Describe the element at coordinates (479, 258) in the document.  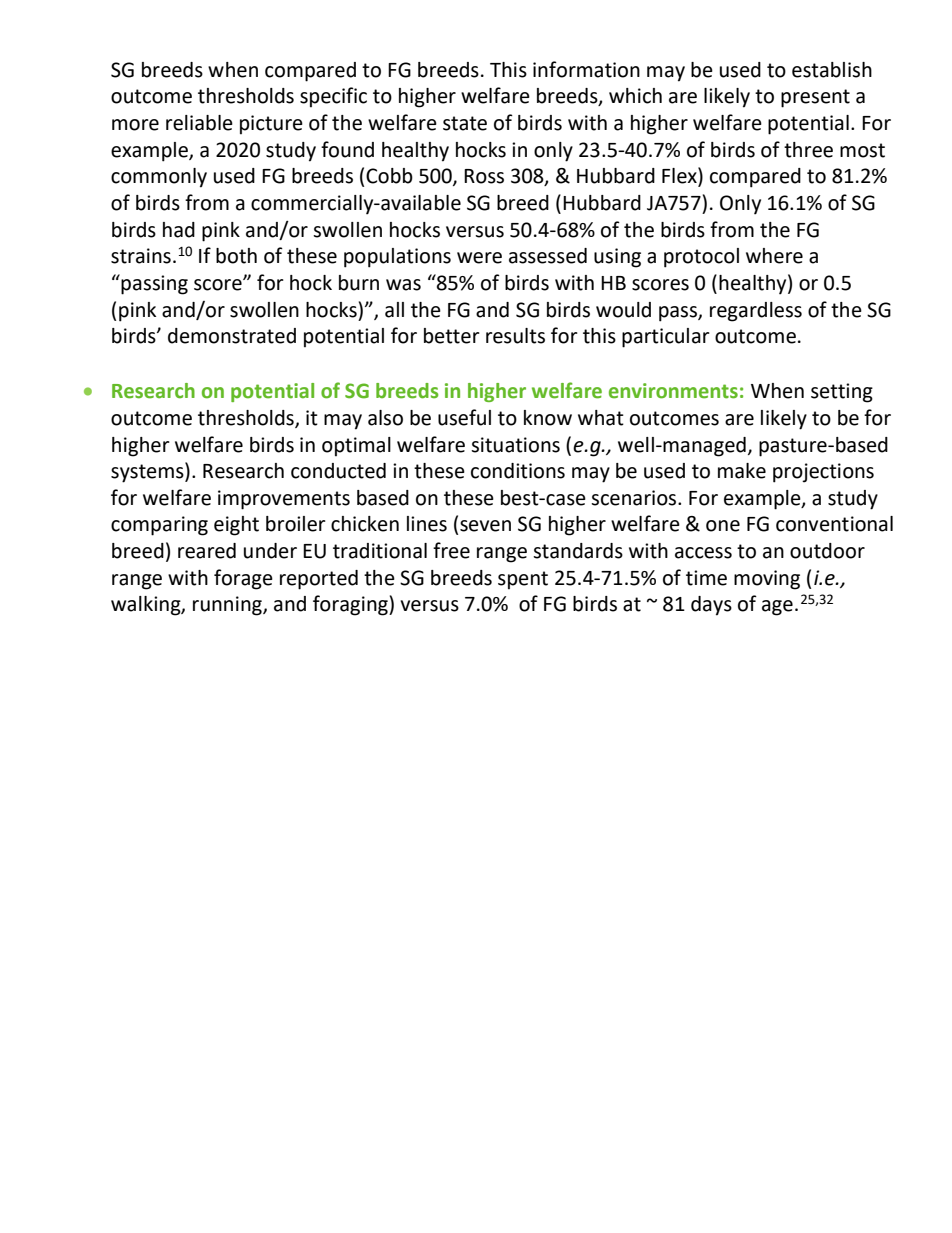
I see `were` at that location.
